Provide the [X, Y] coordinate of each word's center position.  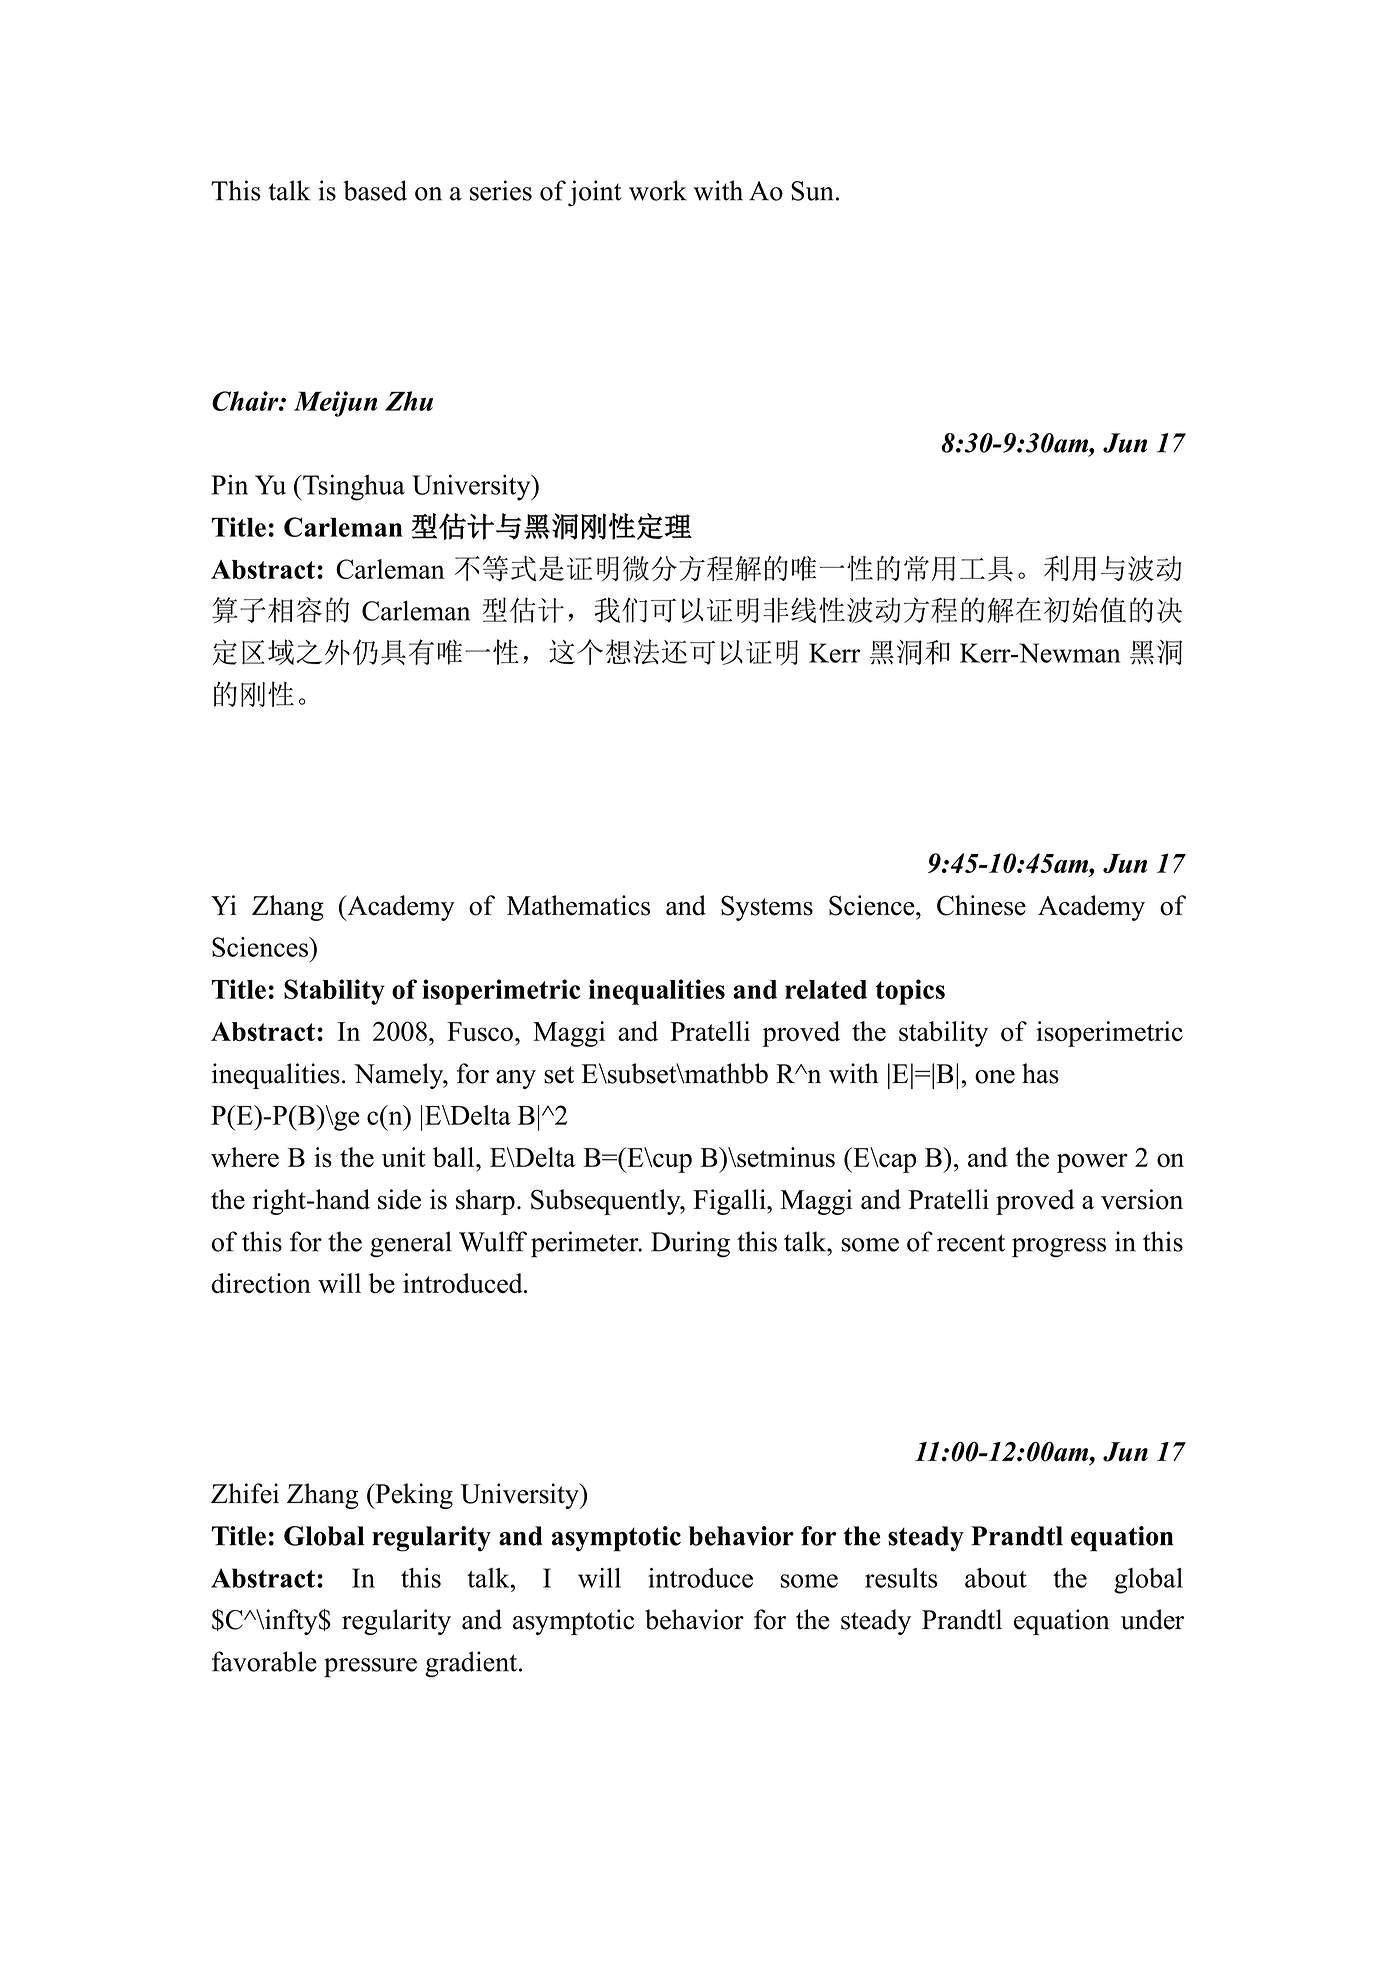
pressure [370, 1668]
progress [1059, 1248]
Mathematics [578, 905]
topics [910, 992]
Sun [812, 191]
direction [261, 1283]
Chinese [981, 905]
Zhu [409, 401]
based [375, 190]
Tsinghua [353, 487]
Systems [767, 908]
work [658, 190]
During [690, 1244]
